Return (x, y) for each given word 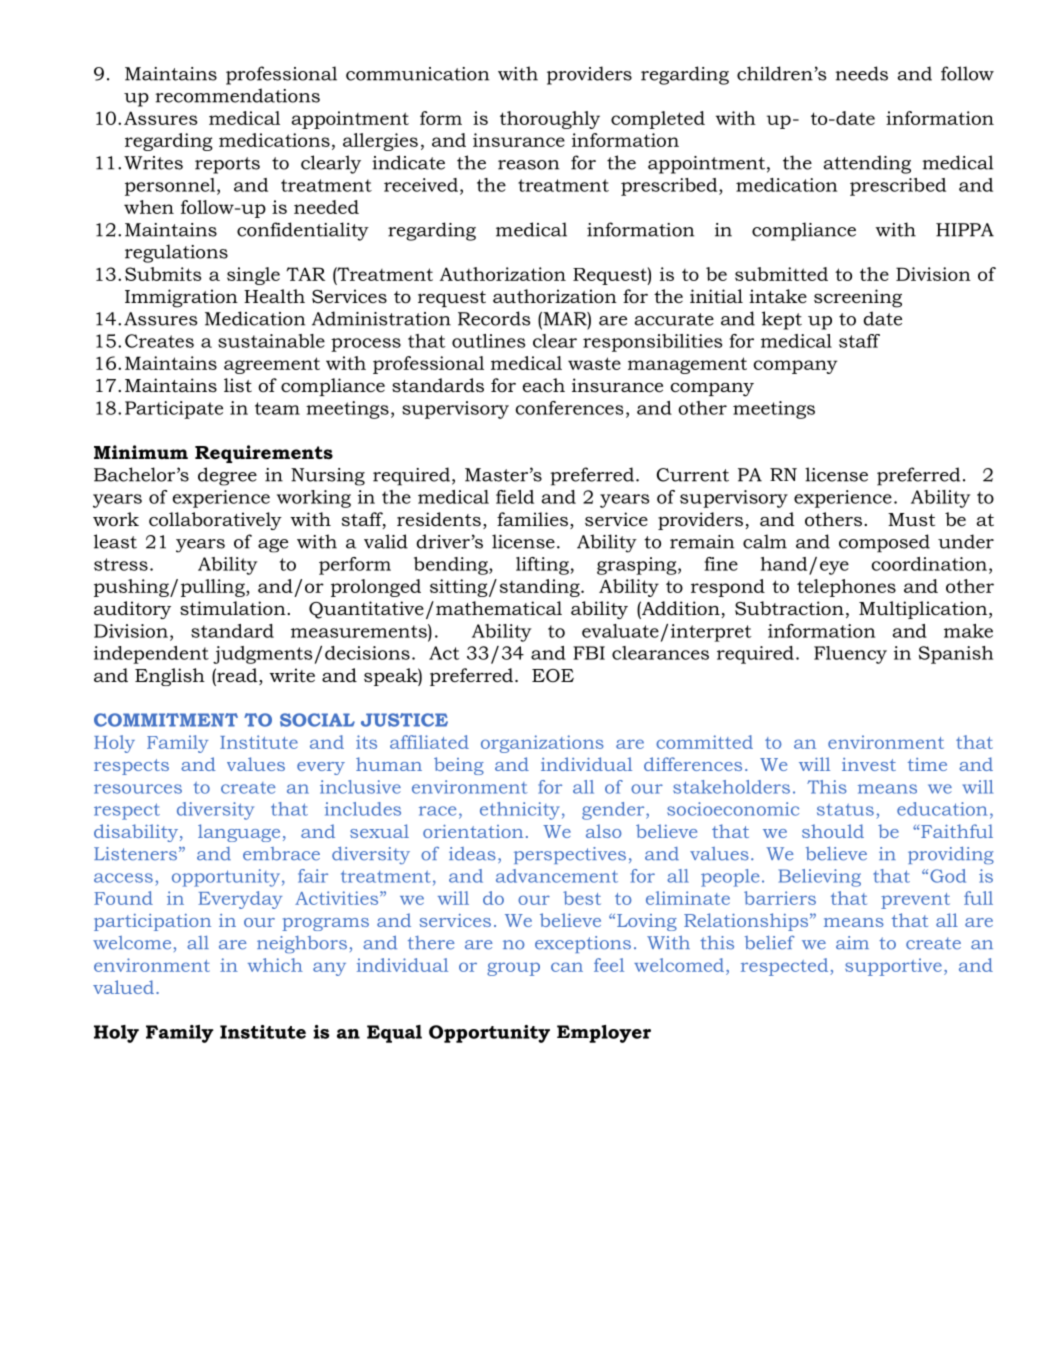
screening (858, 298)
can (567, 967)
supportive (893, 967)
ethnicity (520, 811)
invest (869, 764)
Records (494, 318)
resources (138, 789)
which (275, 965)
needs (862, 73)
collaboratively (215, 521)
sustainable (271, 341)
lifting (543, 566)
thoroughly (550, 120)
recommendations (237, 95)
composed (884, 543)
